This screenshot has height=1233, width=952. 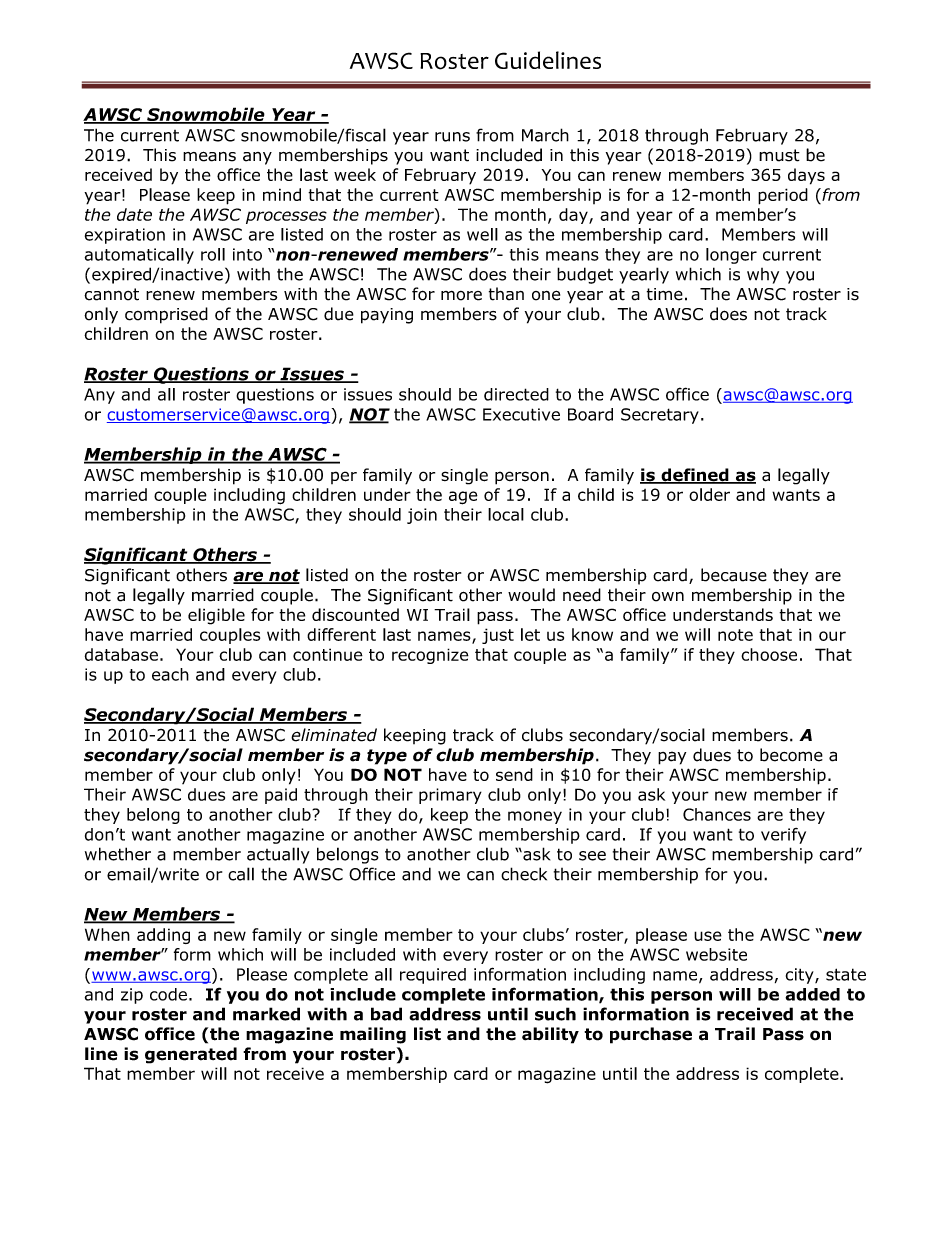 What do you see at coordinates (281, 796) in the screenshot?
I see `paid` at bounding box center [281, 796].
